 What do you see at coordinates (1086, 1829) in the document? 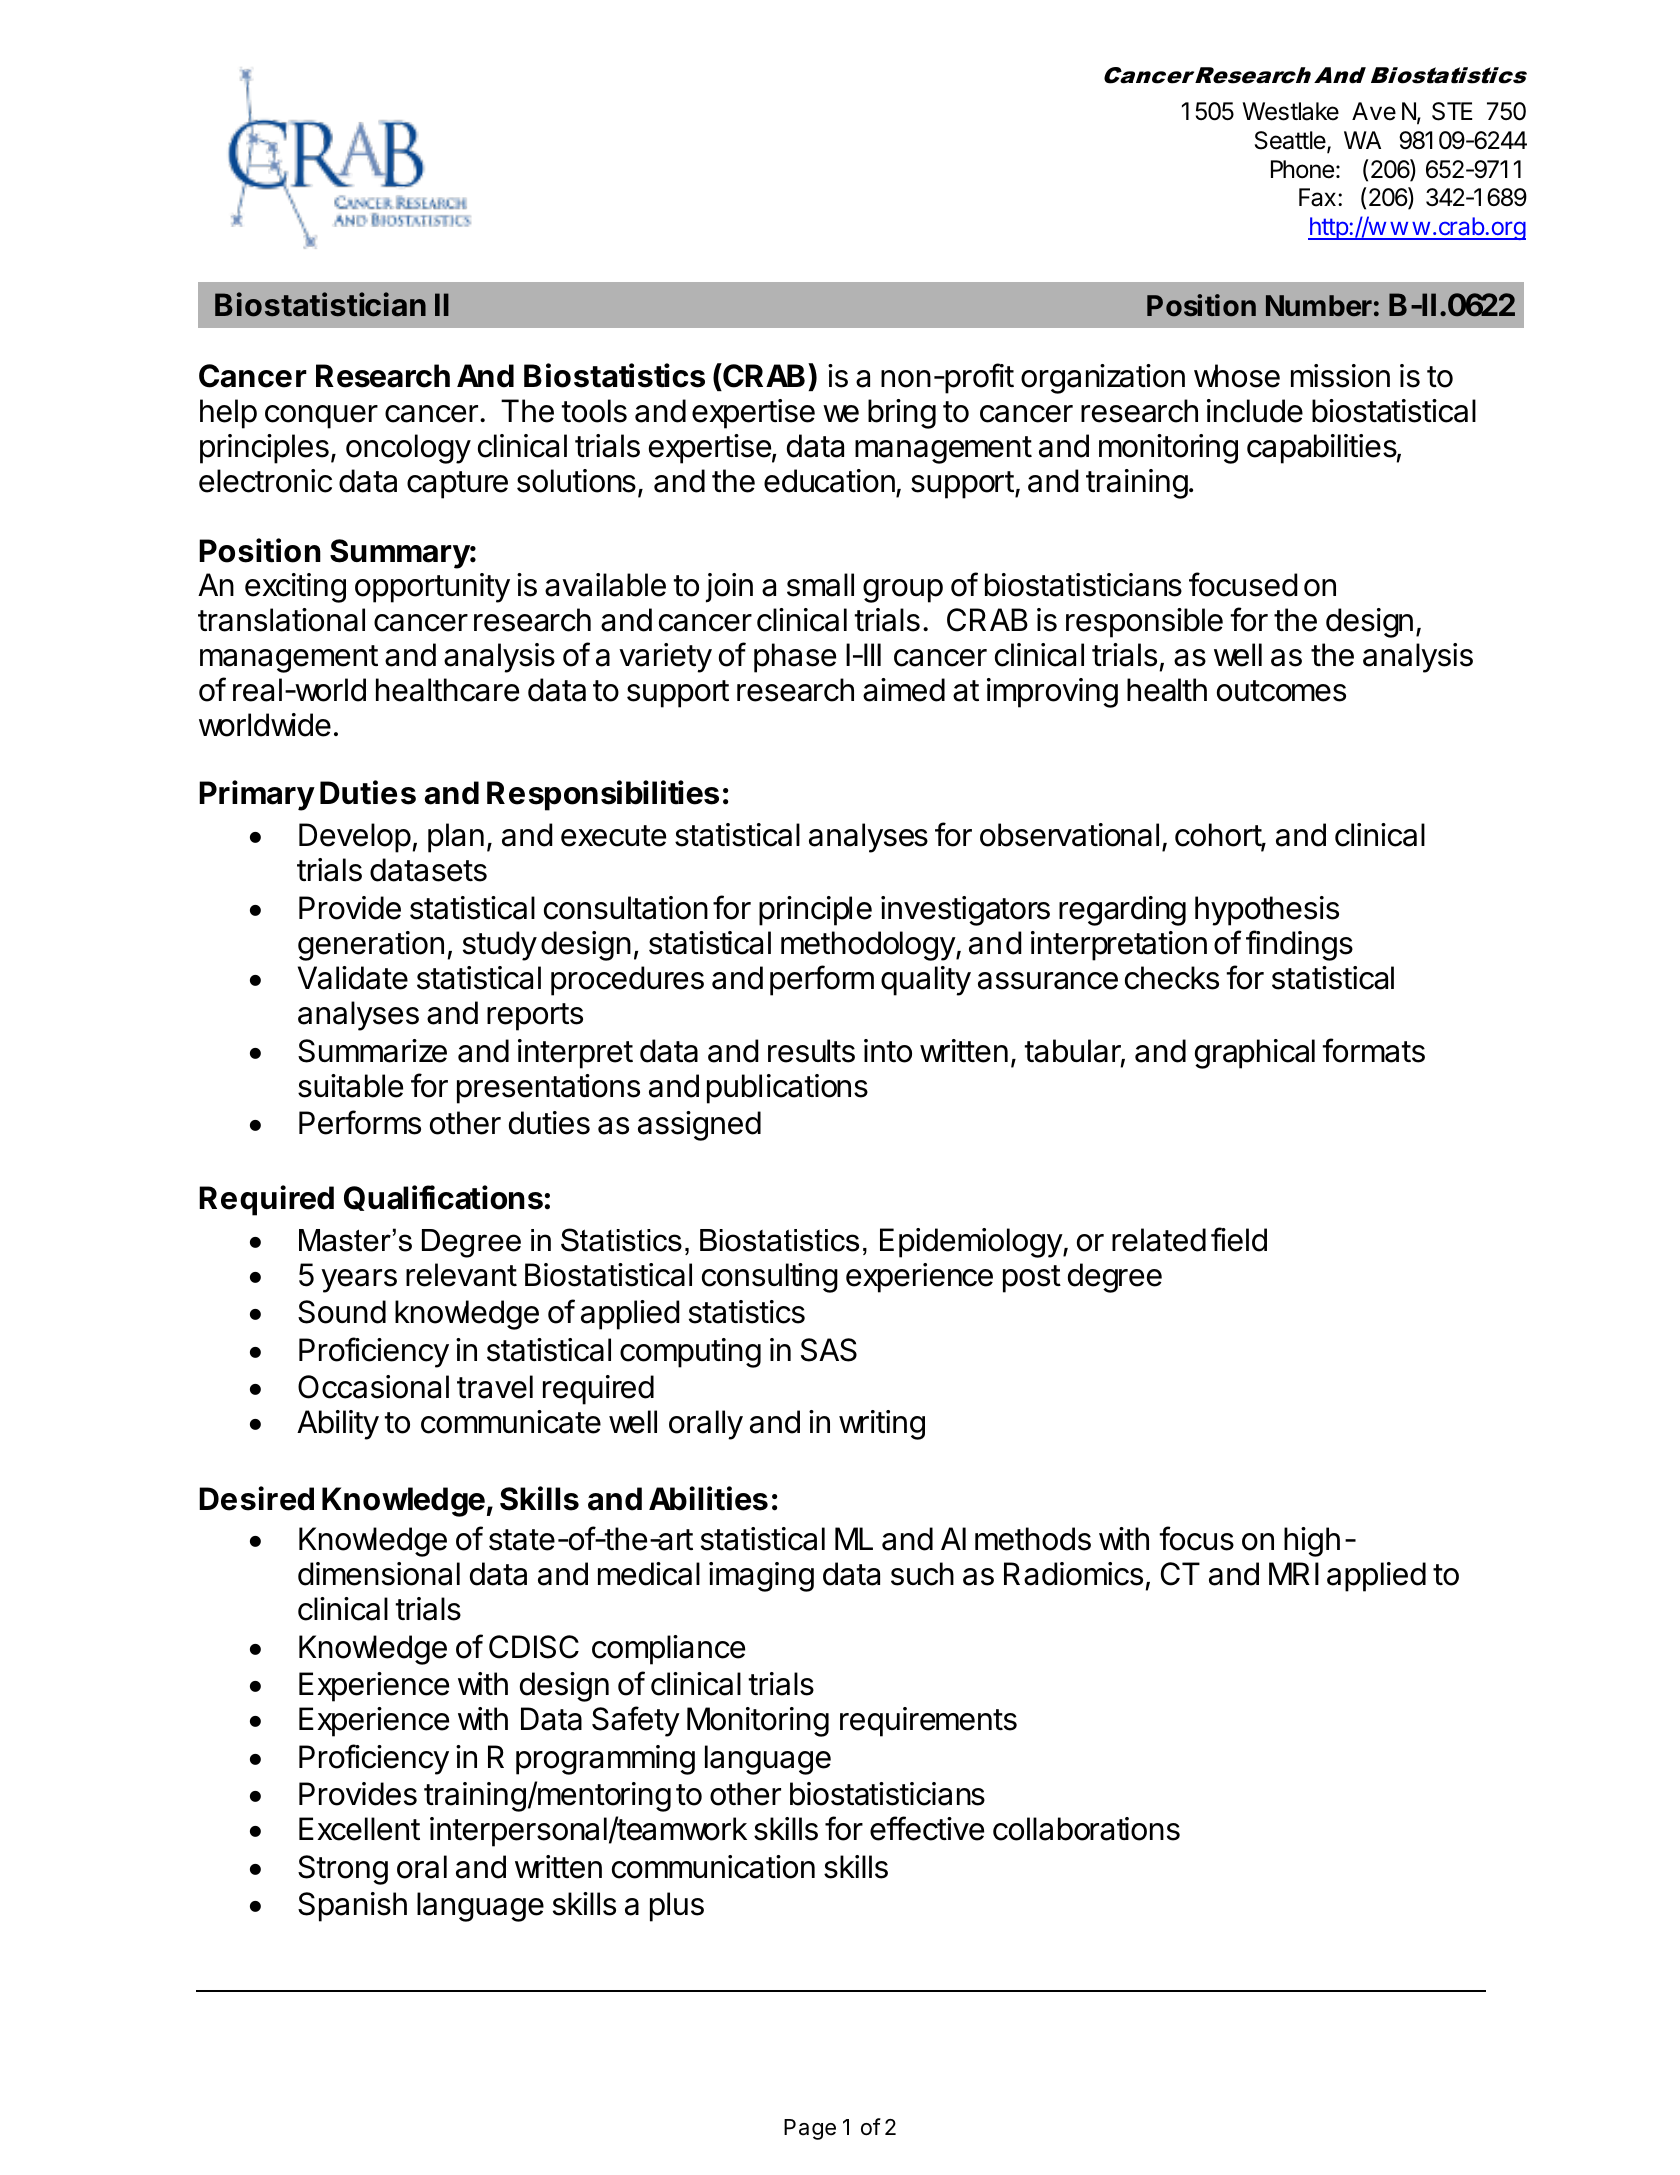
I see `collaborations` at bounding box center [1086, 1829].
